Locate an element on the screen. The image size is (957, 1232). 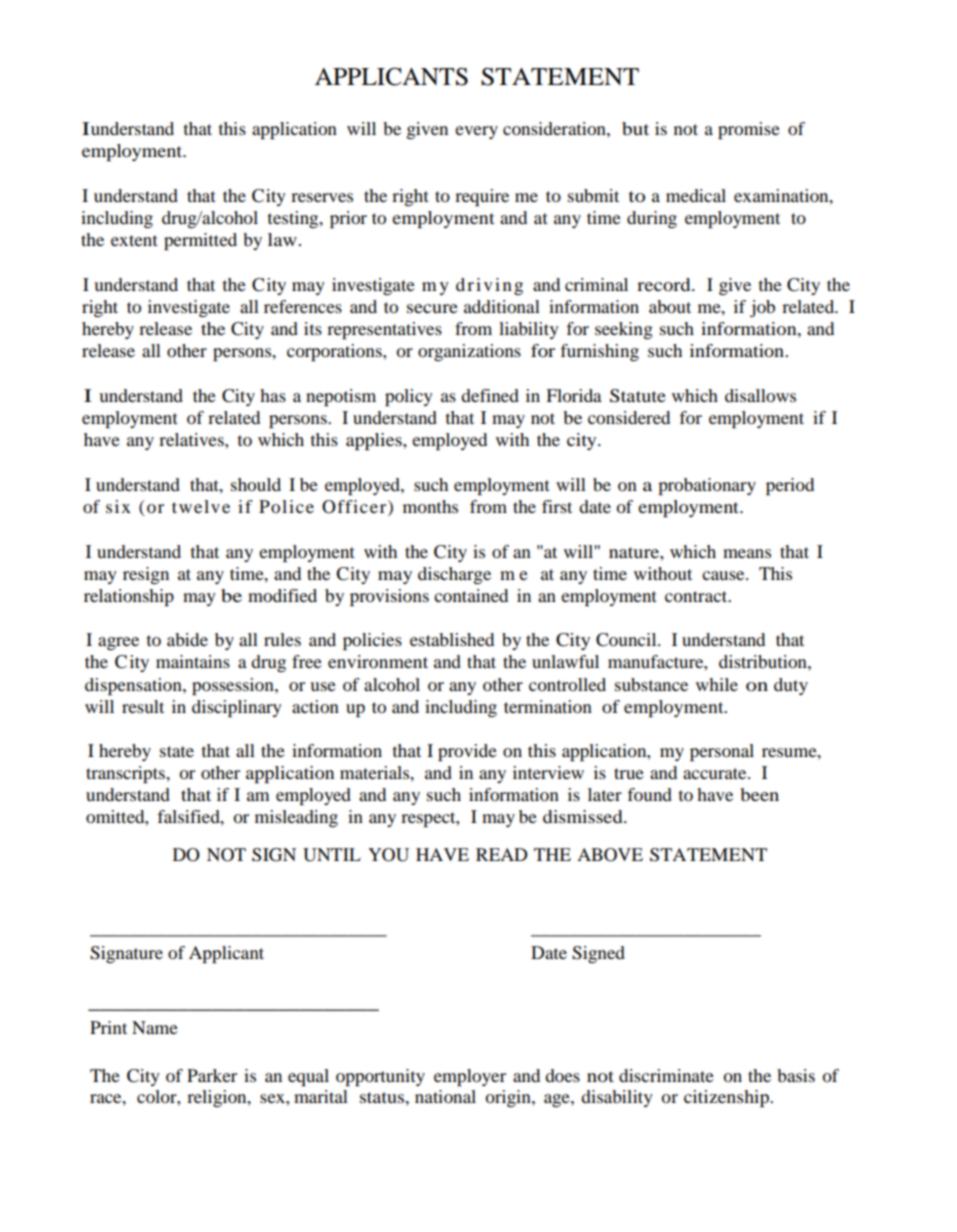
defined is located at coordinates (490, 395).
